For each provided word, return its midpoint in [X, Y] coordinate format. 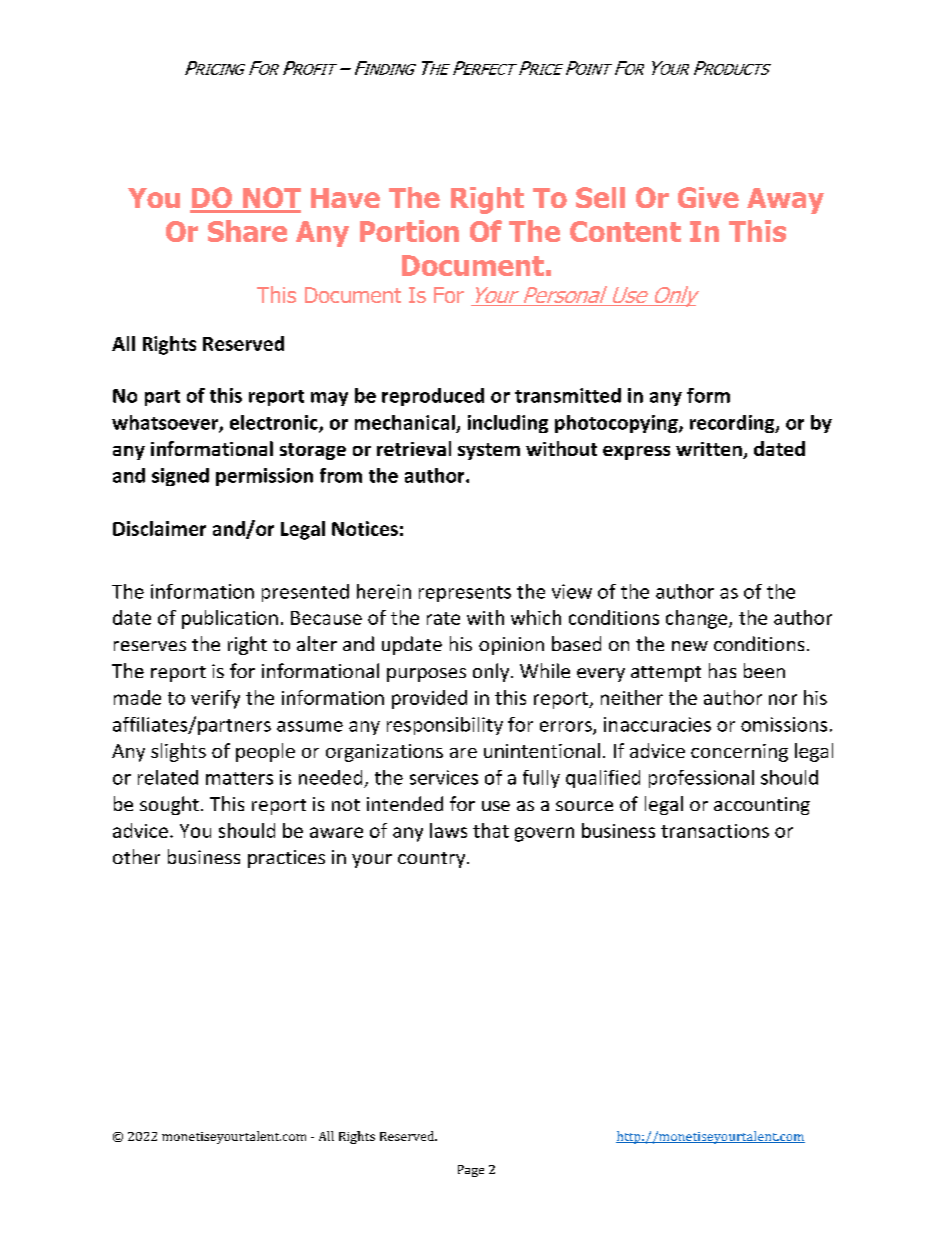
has [722, 670]
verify [215, 699]
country [433, 860]
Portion [409, 231]
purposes [426, 675]
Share [247, 231]
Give [708, 197]
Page [471, 1171]
